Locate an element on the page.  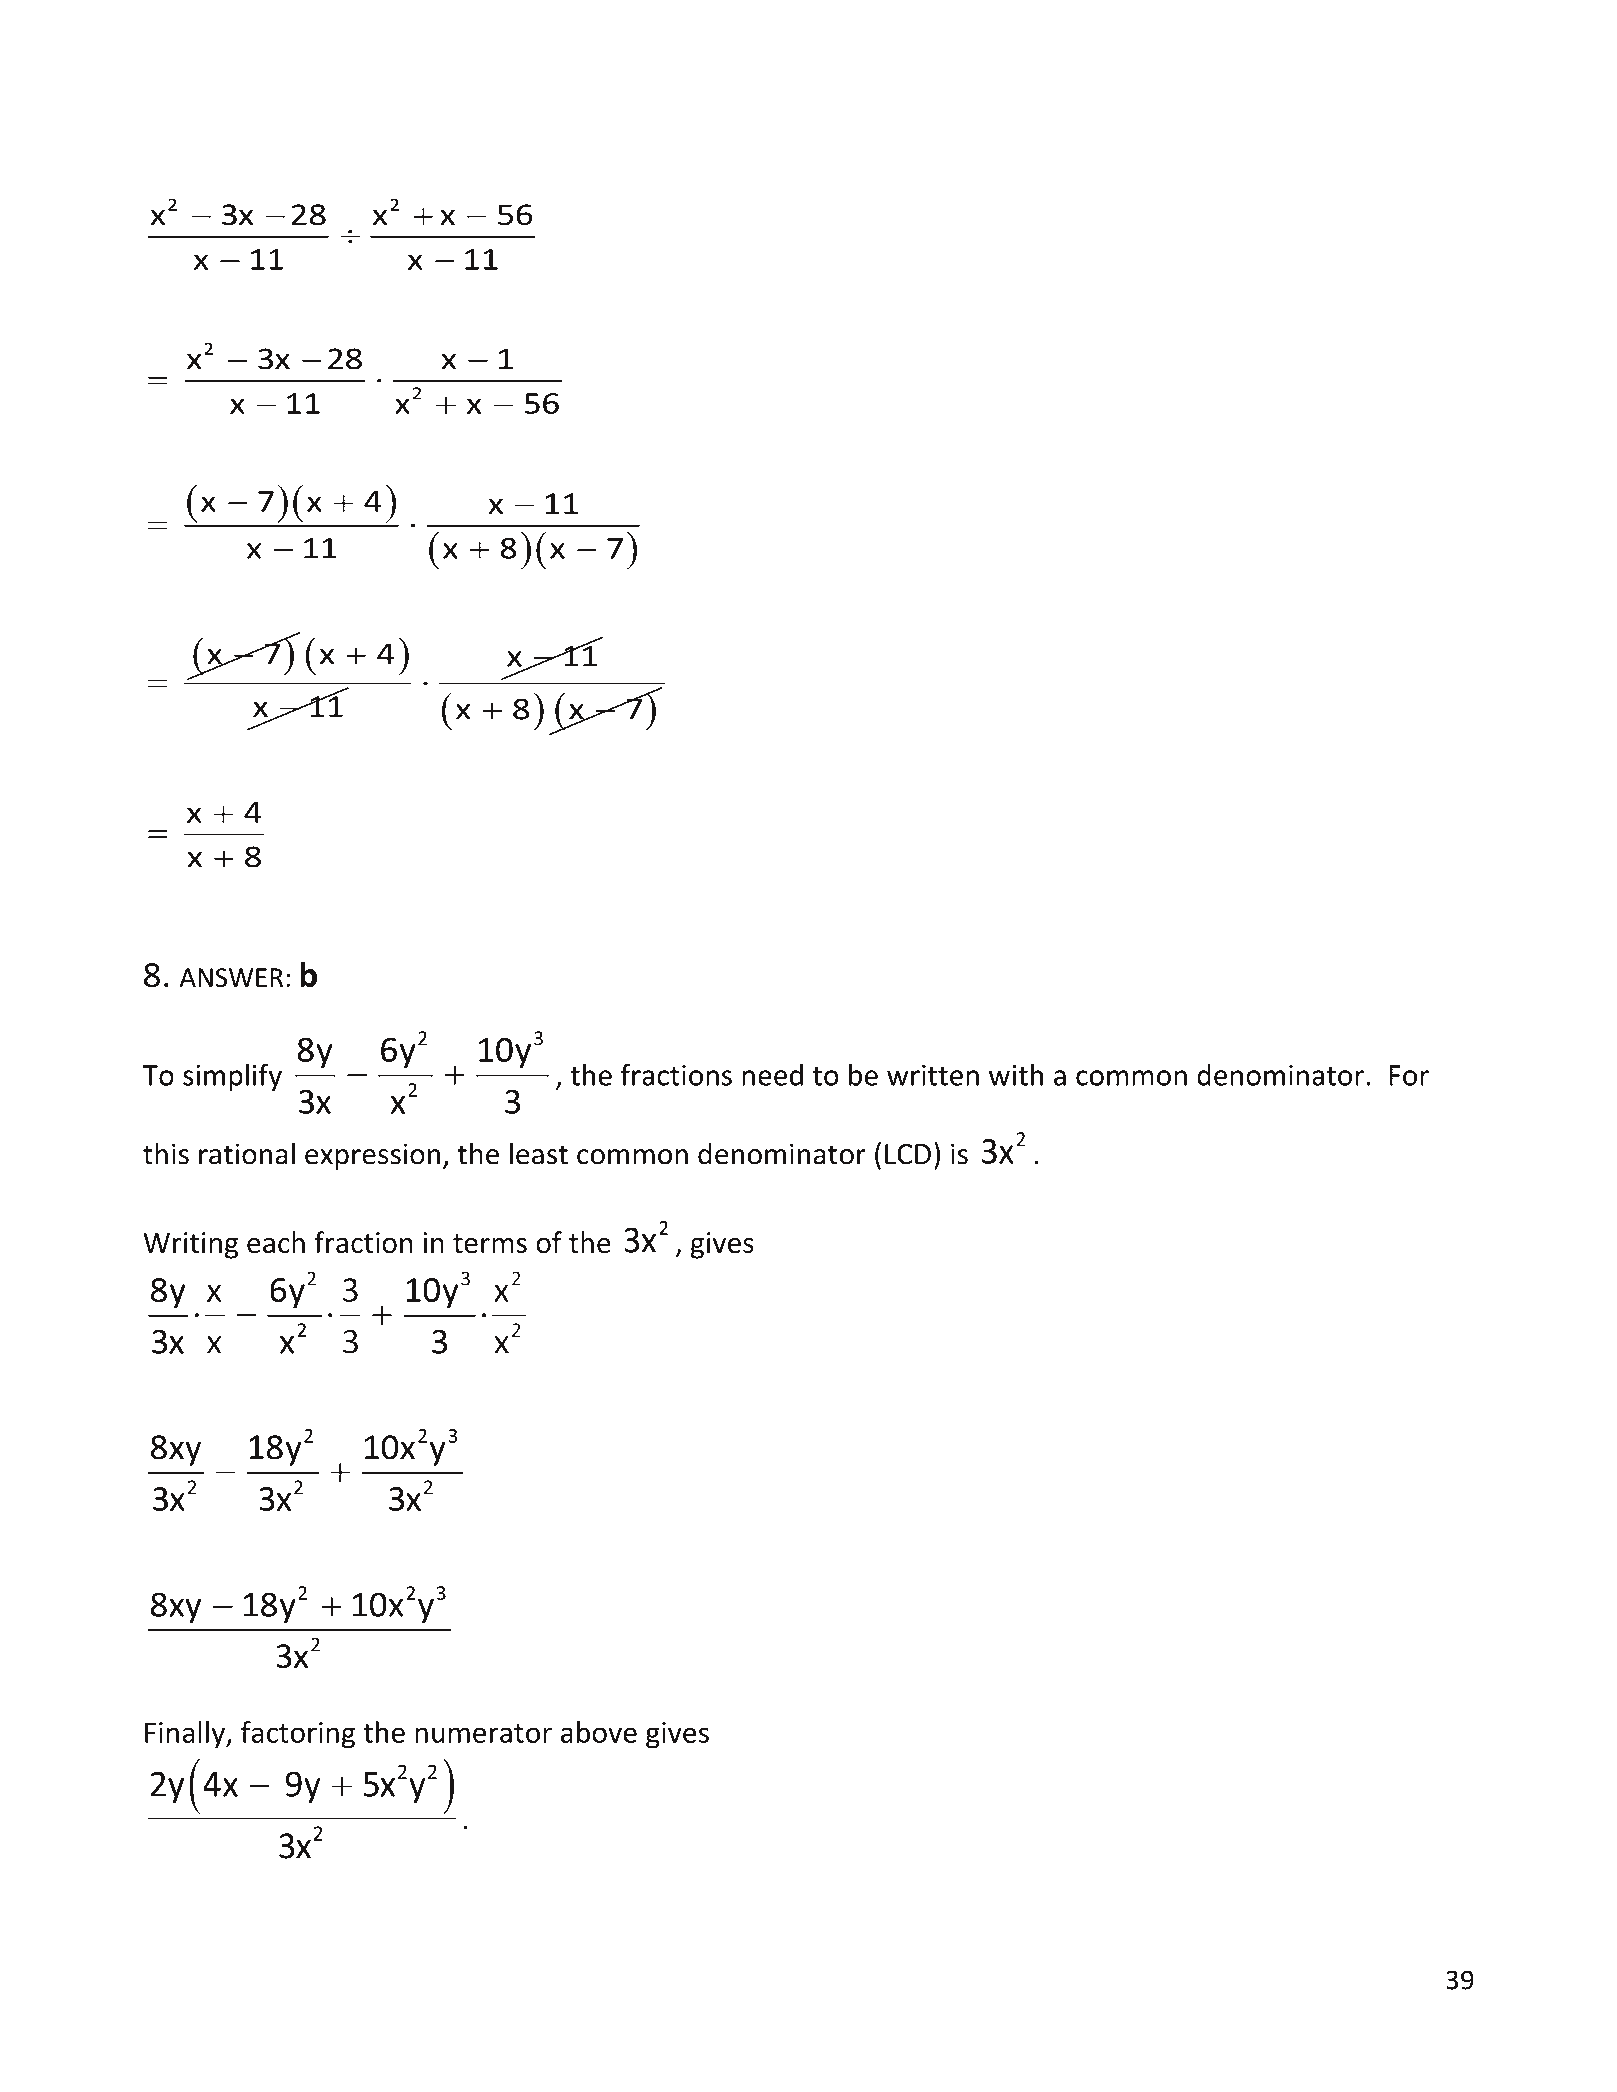
factoring is located at coordinates (298, 1735).
